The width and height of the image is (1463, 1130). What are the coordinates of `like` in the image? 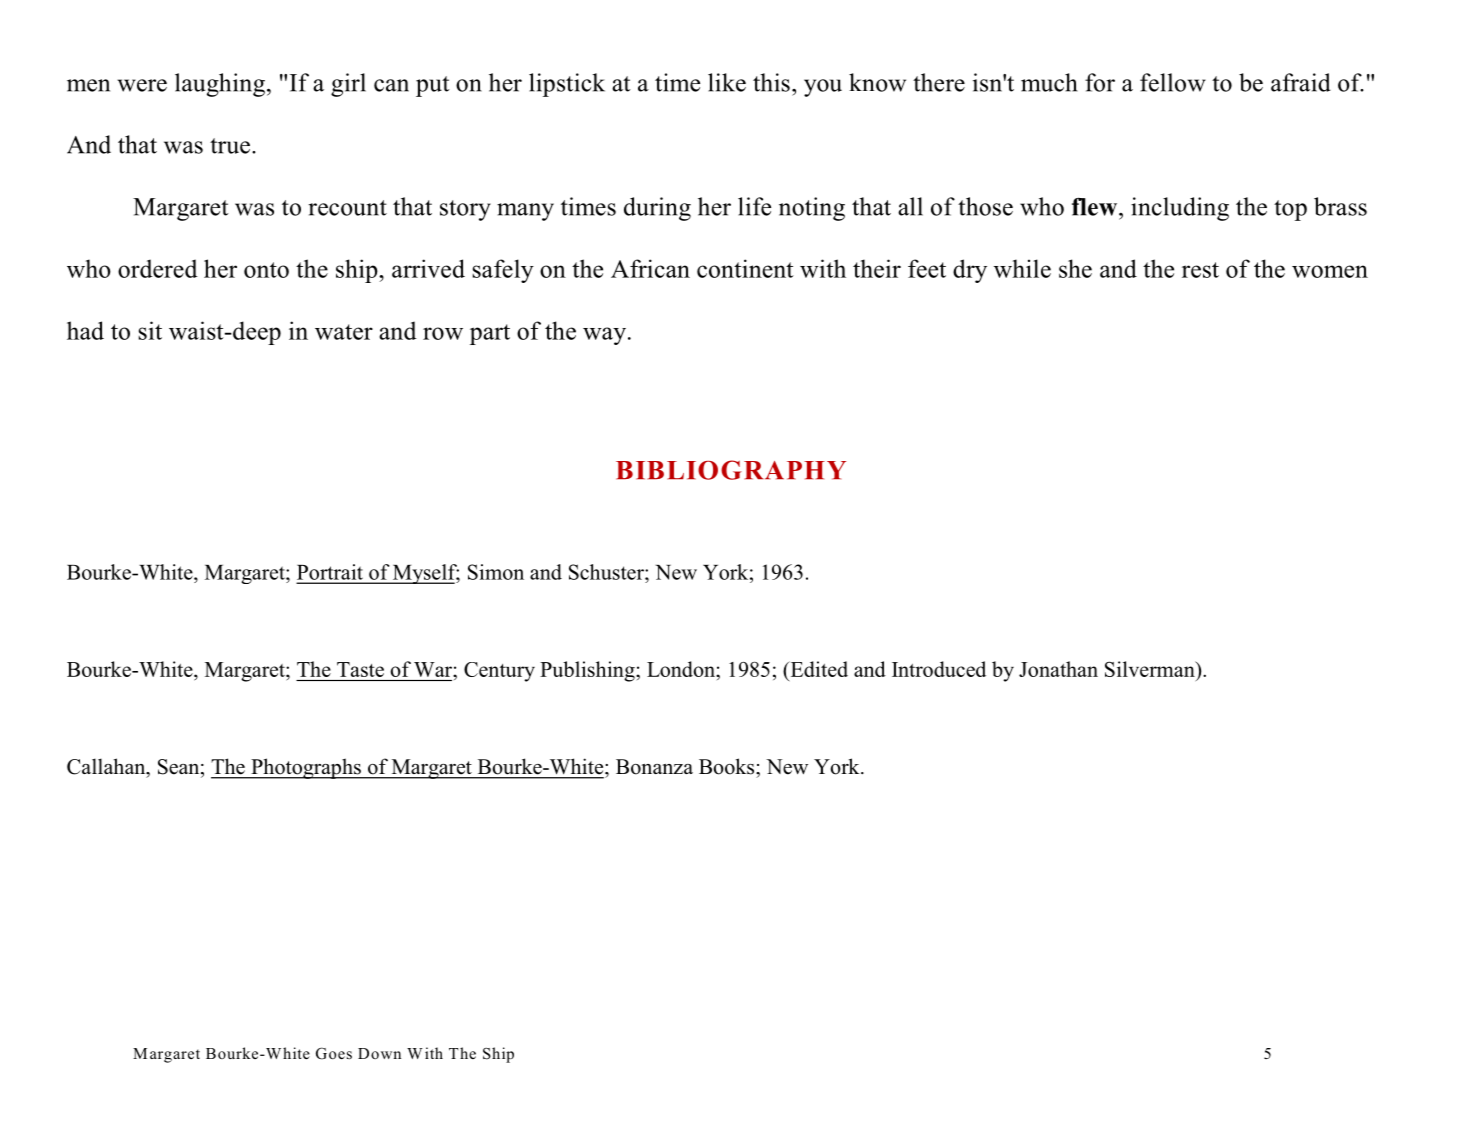 It's located at (727, 82).
